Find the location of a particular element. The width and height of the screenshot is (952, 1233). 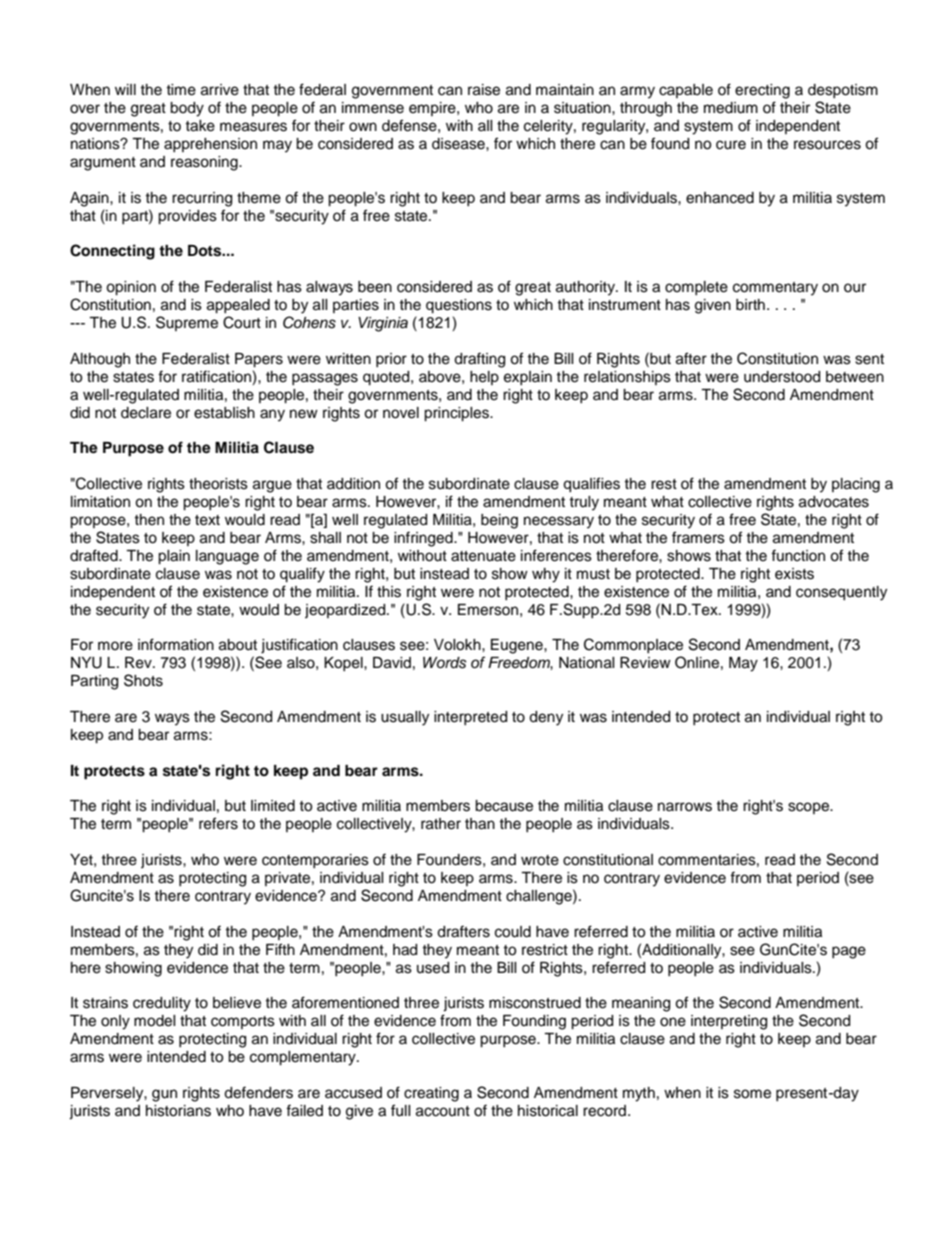

refers is located at coordinates (218, 823).
